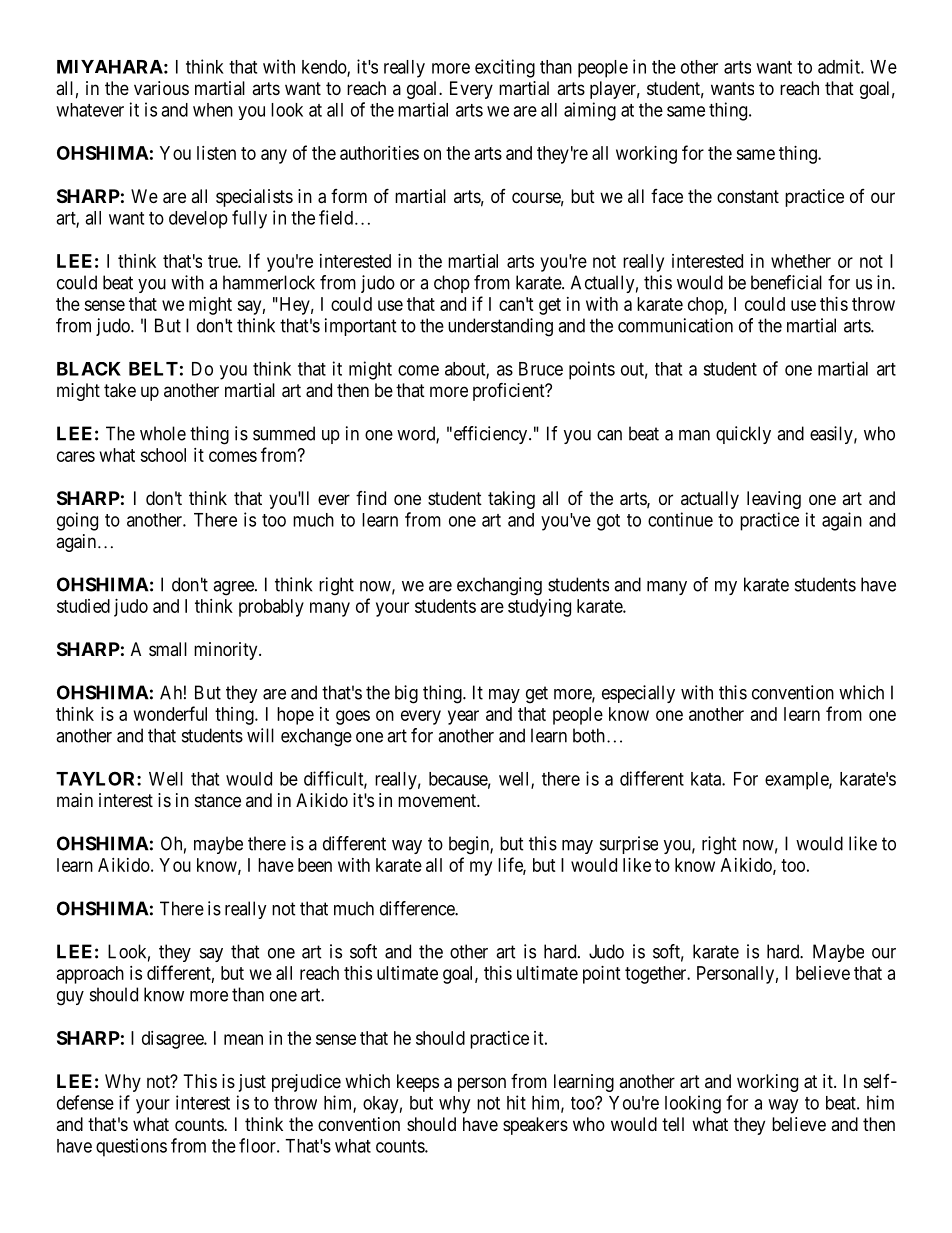 Image resolution: width=952 pixels, height=1233 pixels. Describe the element at coordinates (673, 1124) in the image. I see `tell` at that location.
